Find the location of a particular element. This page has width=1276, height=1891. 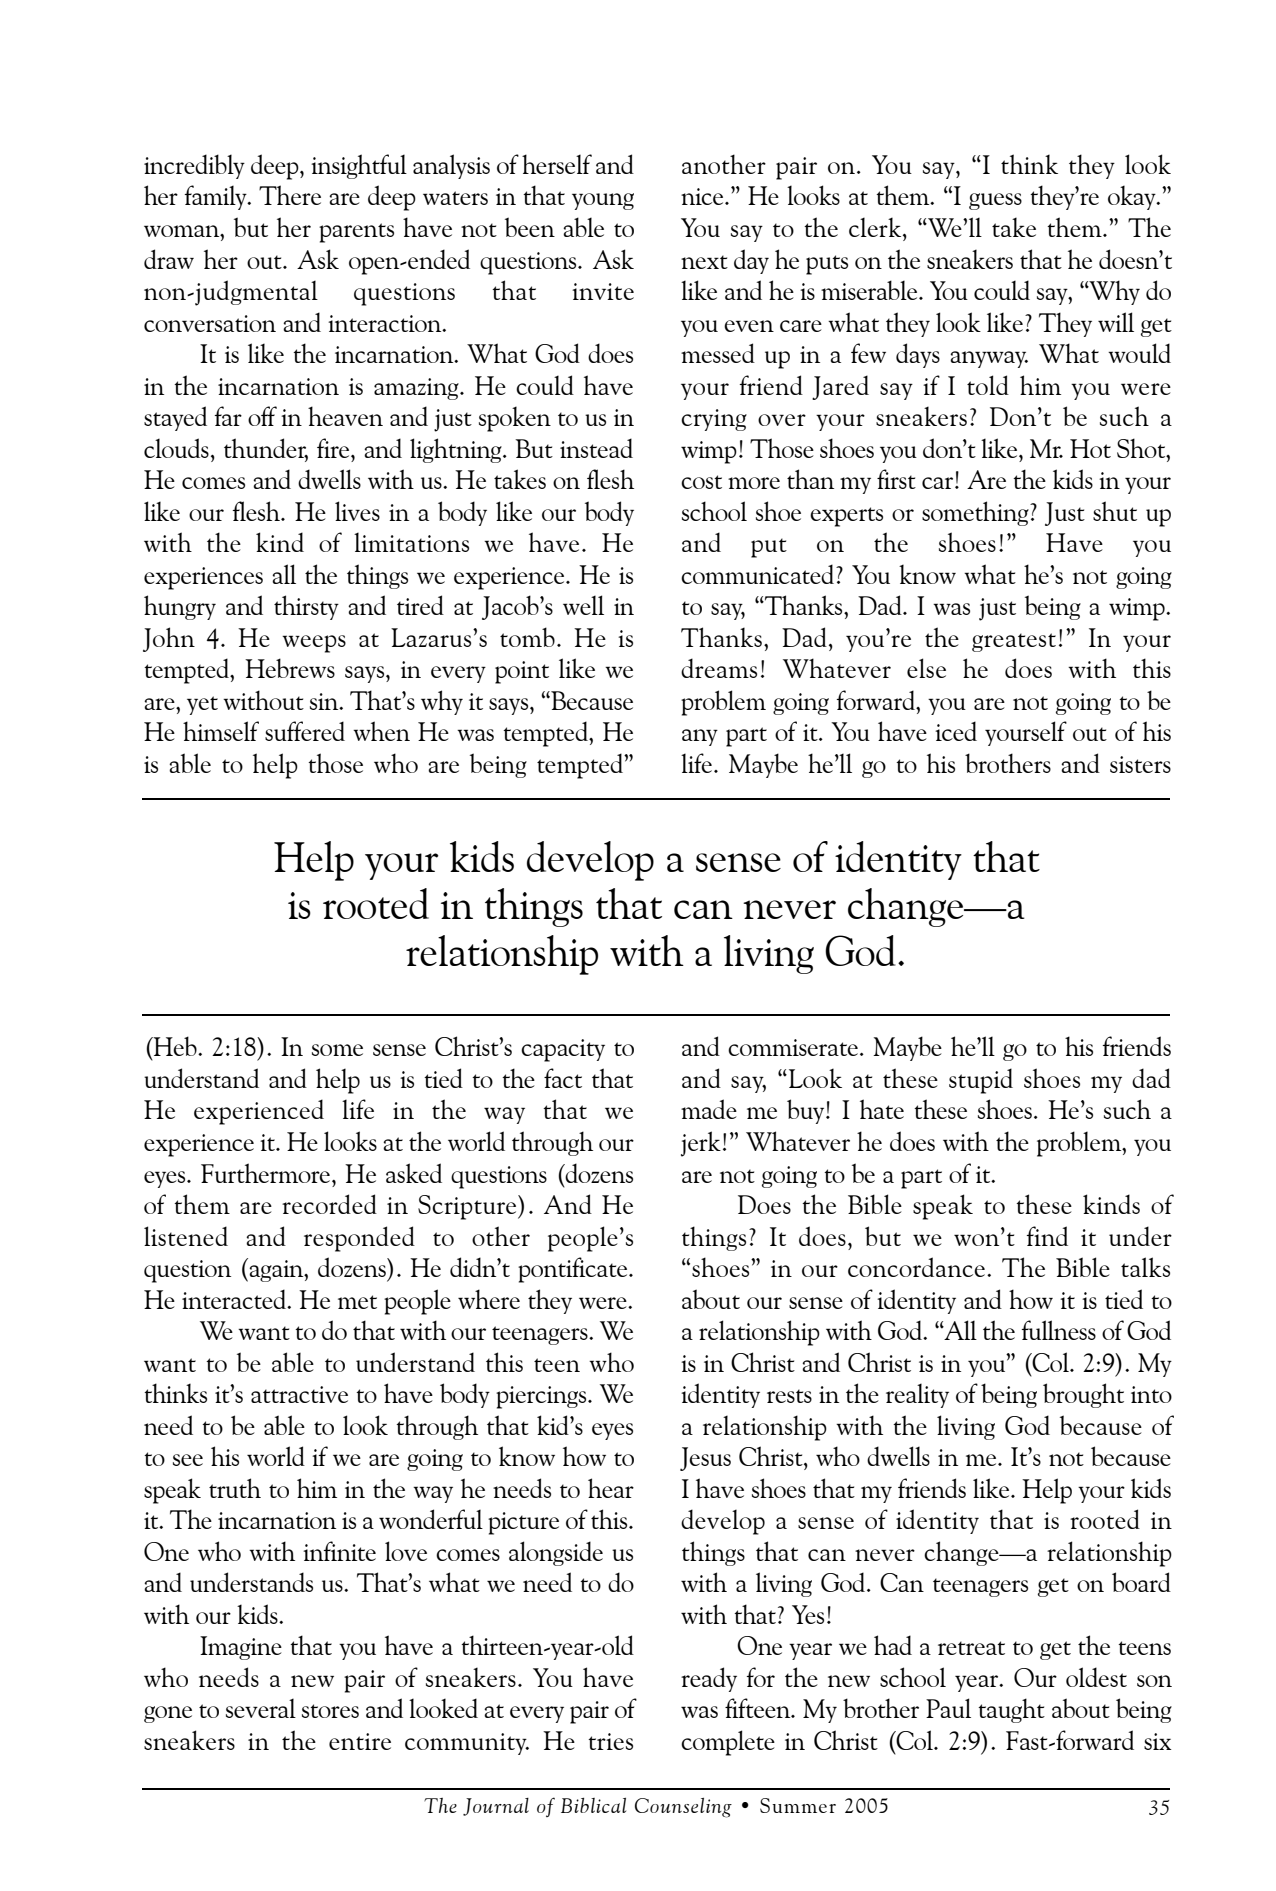

nice is located at coordinates (703, 196).
